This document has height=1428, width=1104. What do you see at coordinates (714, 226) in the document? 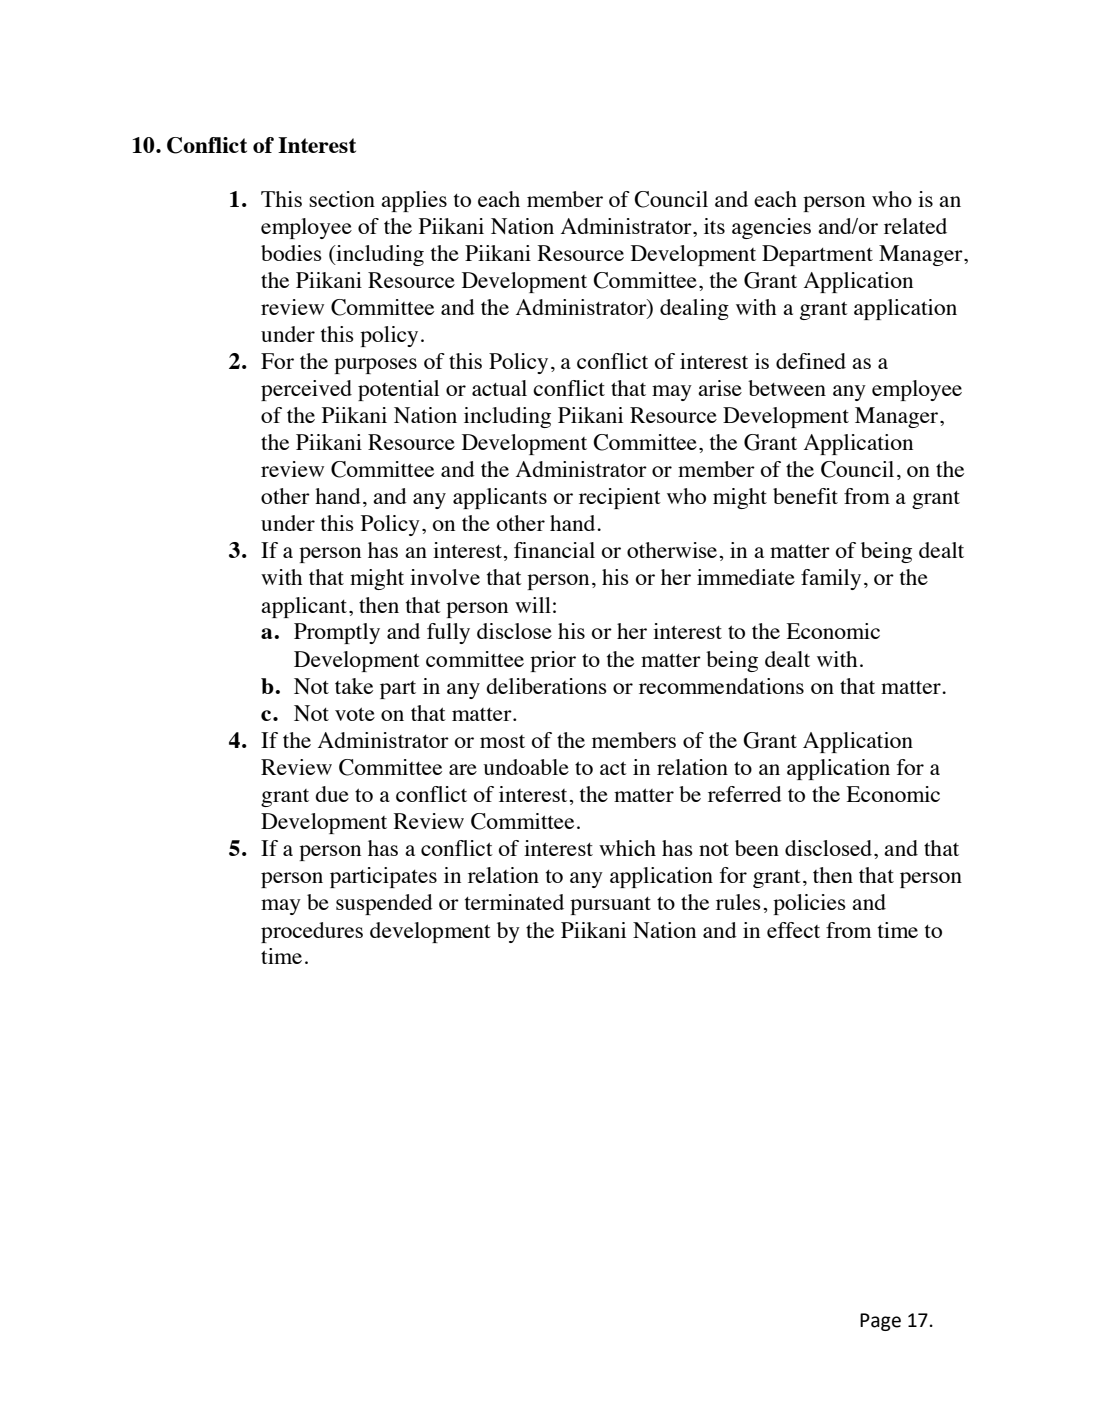
I see `its` at bounding box center [714, 226].
